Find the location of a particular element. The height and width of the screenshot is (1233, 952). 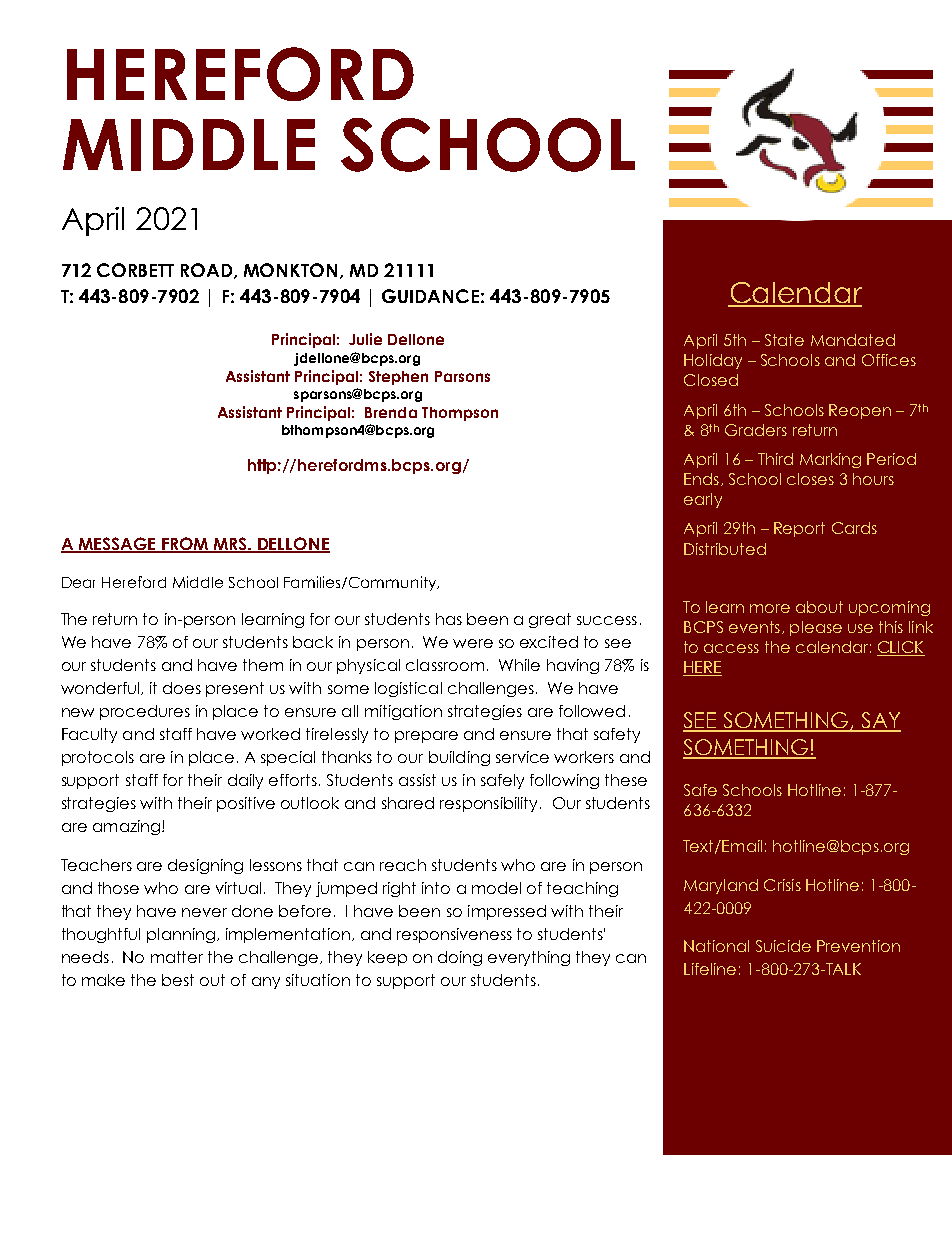

Suicide is located at coordinates (783, 946).
